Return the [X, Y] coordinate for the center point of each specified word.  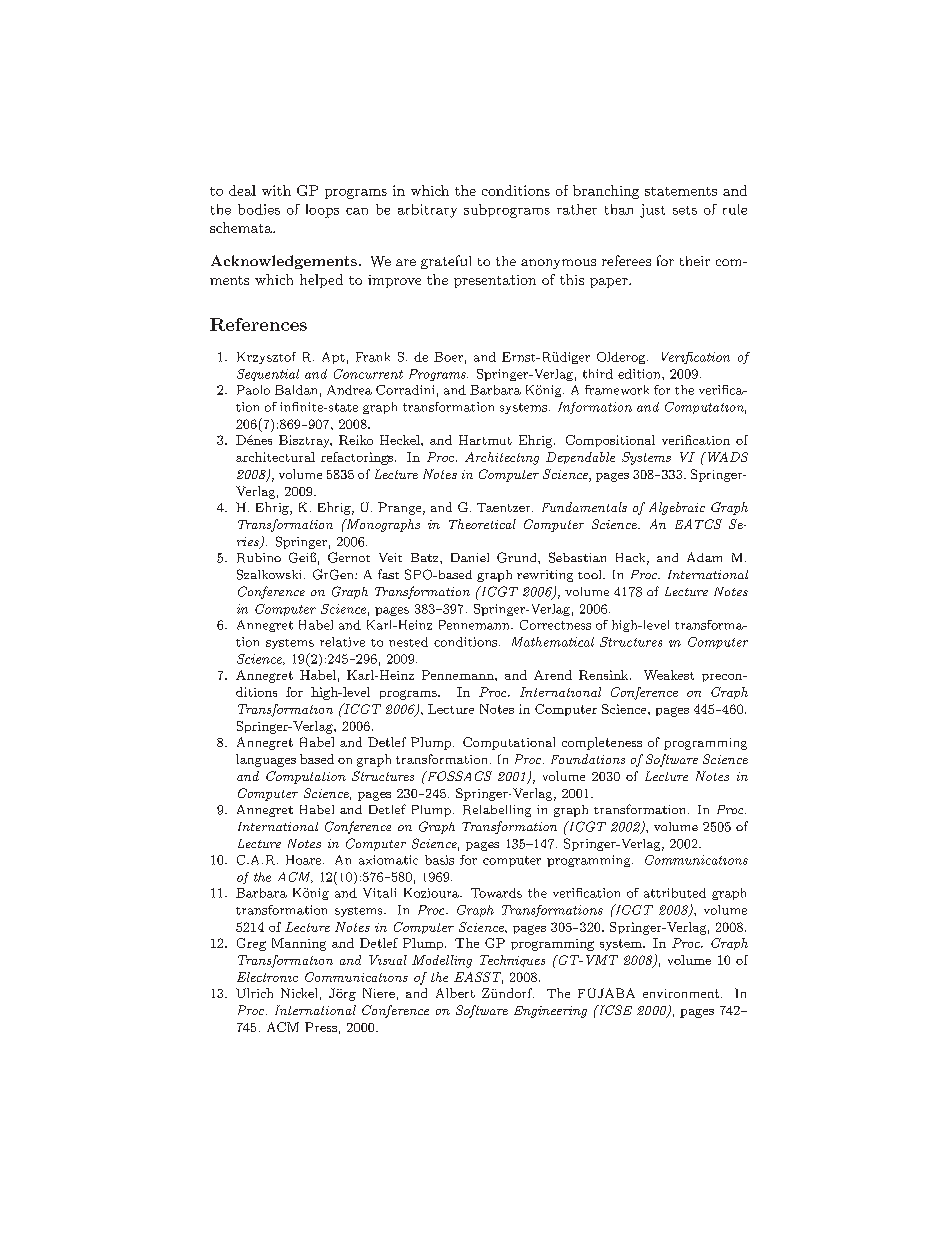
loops [322, 211]
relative [342, 642]
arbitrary [427, 211]
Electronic [267, 977]
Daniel [470, 557]
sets [685, 210]
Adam [704, 557]
